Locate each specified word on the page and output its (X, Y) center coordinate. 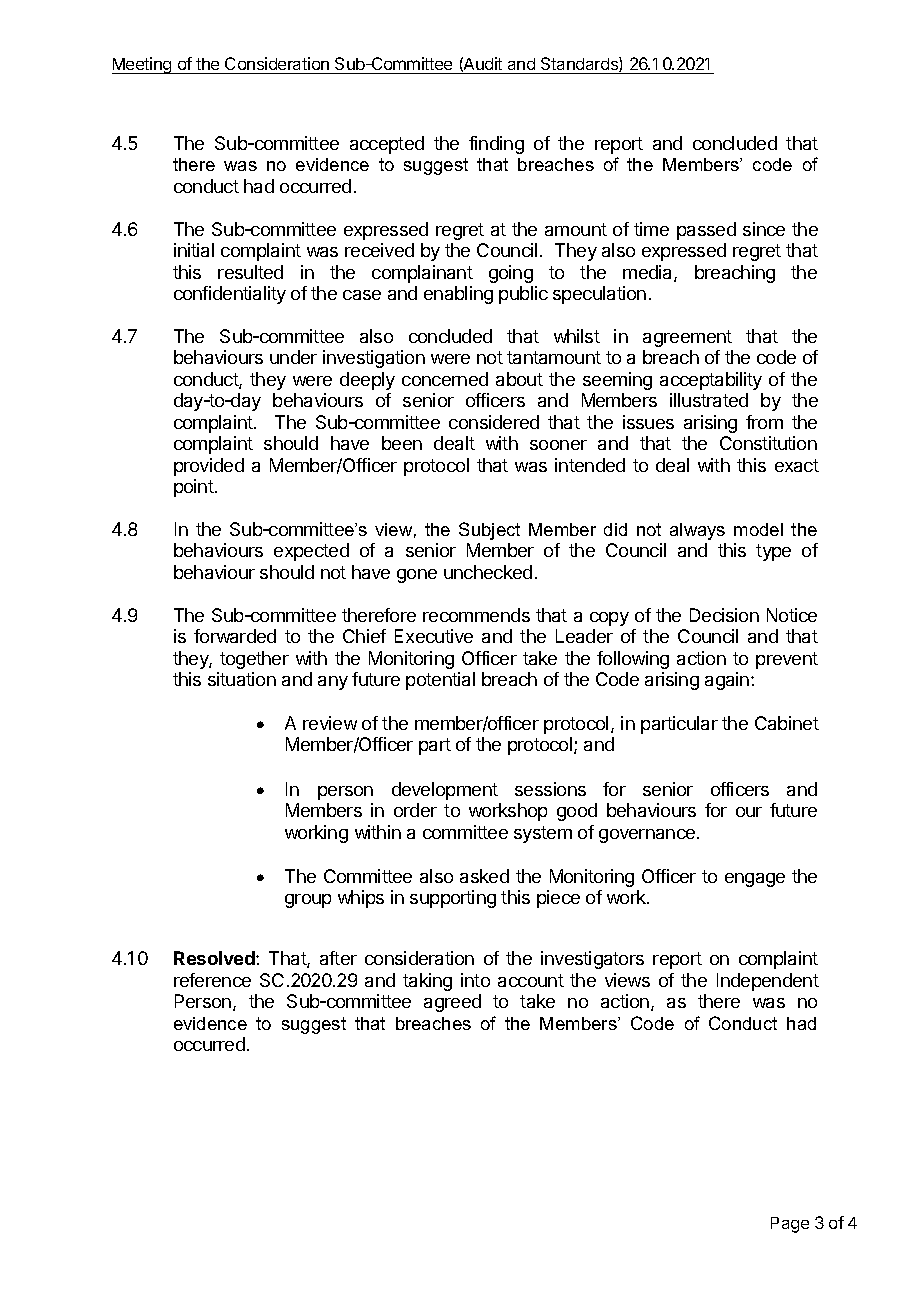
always (697, 531)
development (445, 791)
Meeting (143, 65)
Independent (768, 982)
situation (242, 679)
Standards (580, 64)
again (727, 681)
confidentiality (230, 295)
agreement (687, 338)
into (475, 980)
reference (212, 980)
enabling (458, 295)
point (195, 488)
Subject (489, 531)
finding (496, 145)
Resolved (215, 958)
